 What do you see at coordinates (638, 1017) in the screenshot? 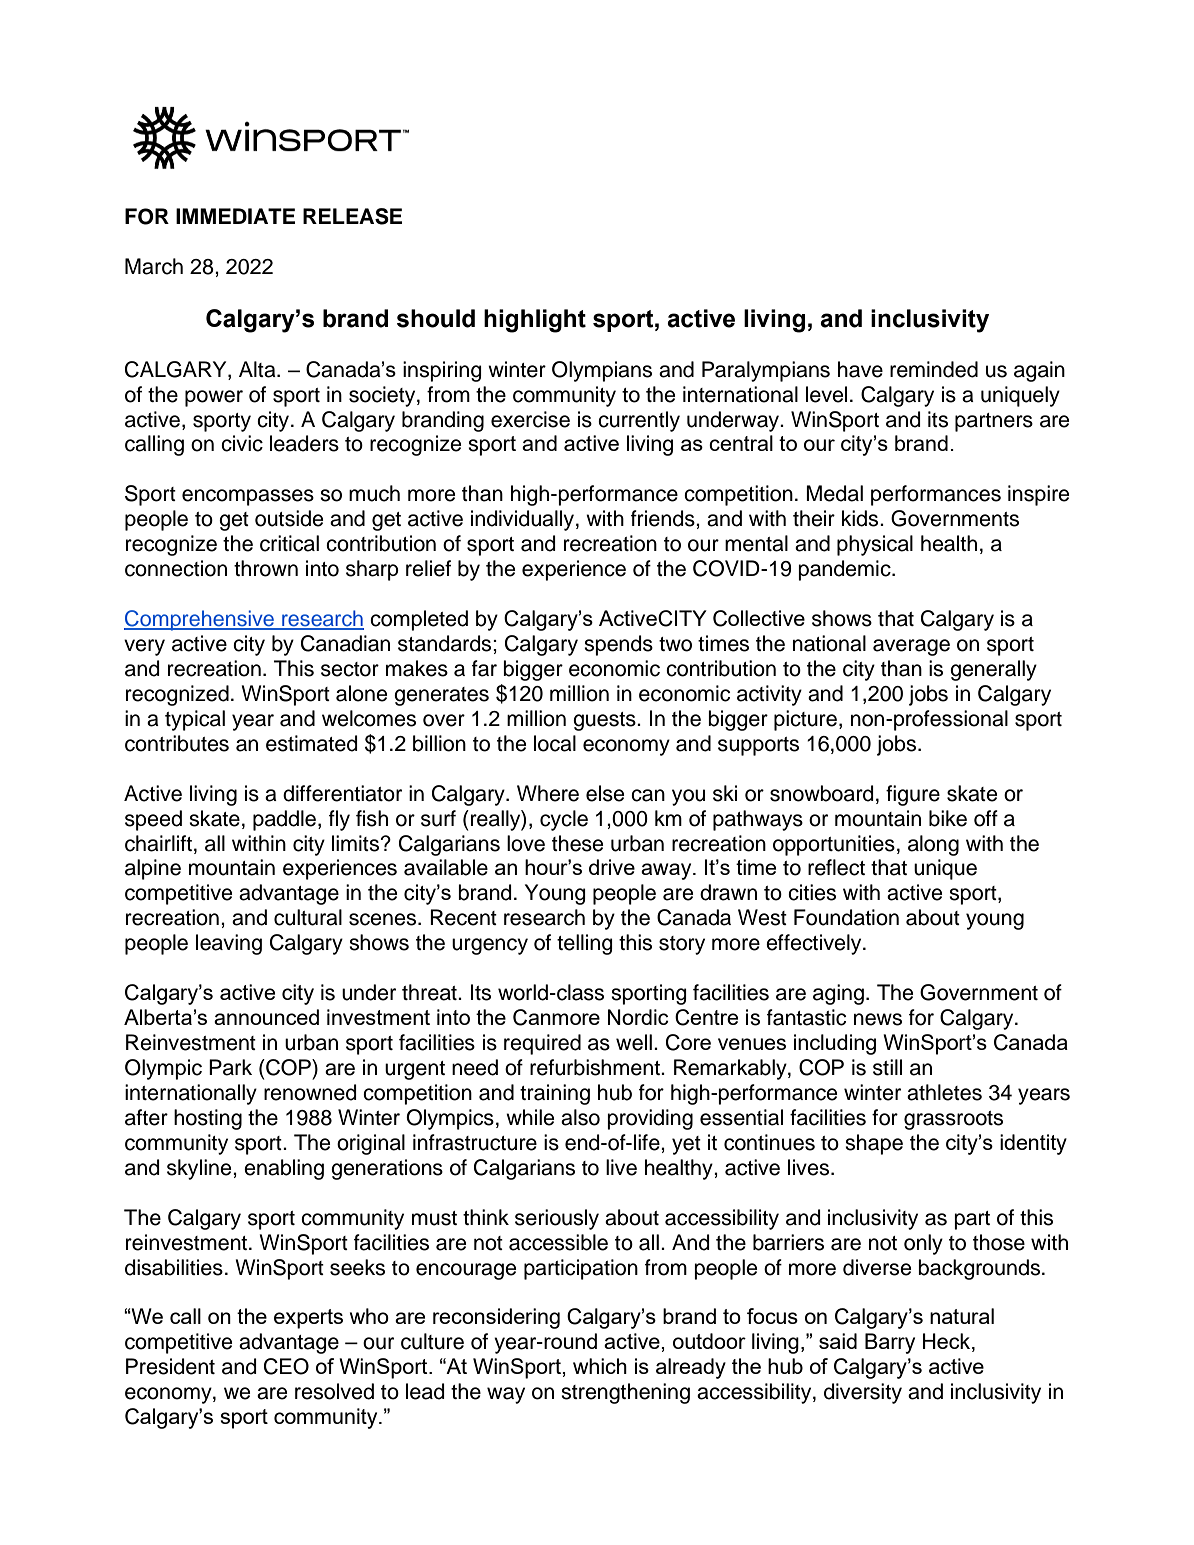
I see `Nordic` at bounding box center [638, 1017].
